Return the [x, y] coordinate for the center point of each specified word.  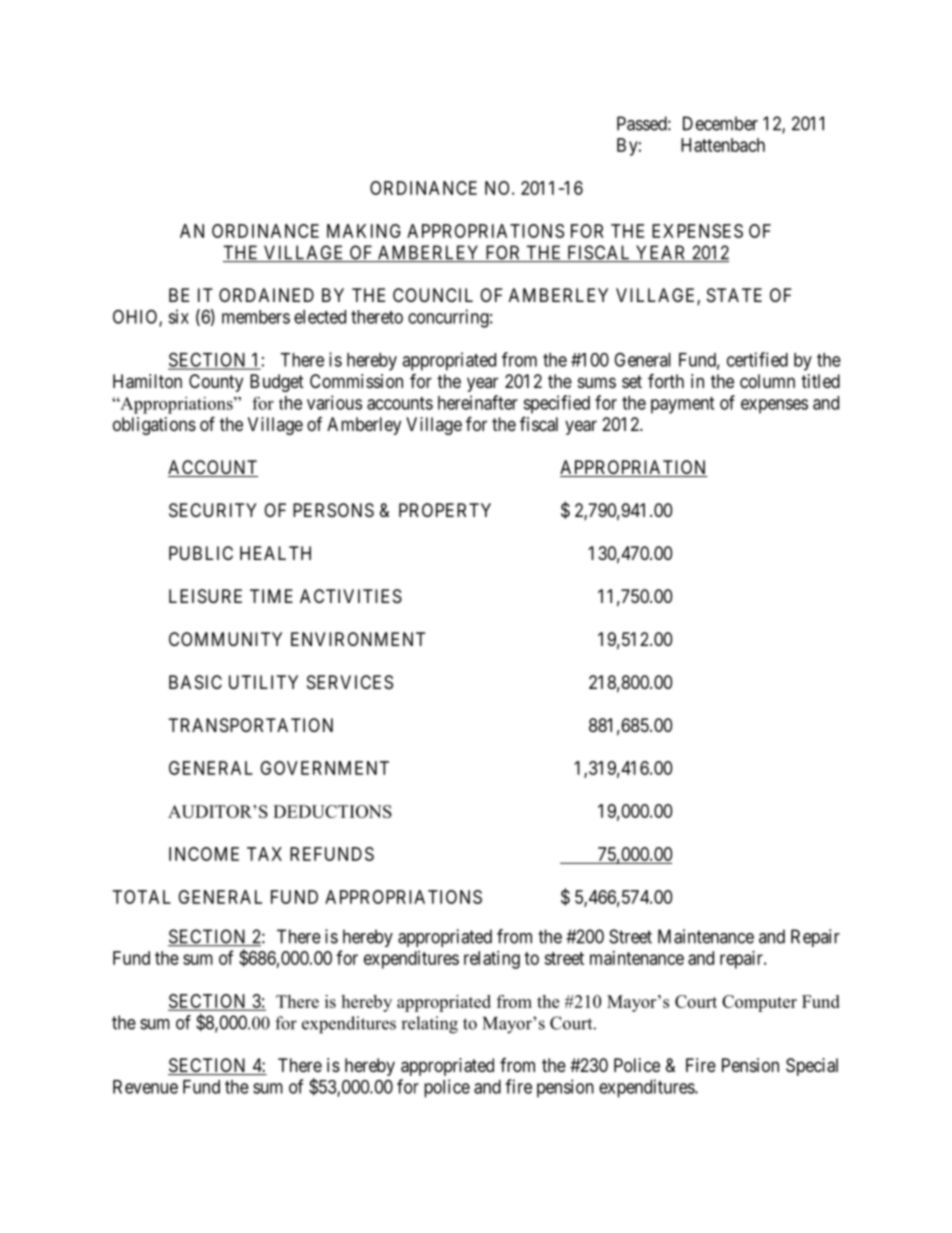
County [216, 383]
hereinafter [478, 402]
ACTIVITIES [351, 596]
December [720, 123]
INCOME [204, 854]
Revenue [145, 1087]
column [767, 381]
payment [682, 405]
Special [812, 1067]
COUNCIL [433, 295]
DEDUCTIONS [332, 811]
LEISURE [205, 596]
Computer [759, 1003]
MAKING [364, 231]
